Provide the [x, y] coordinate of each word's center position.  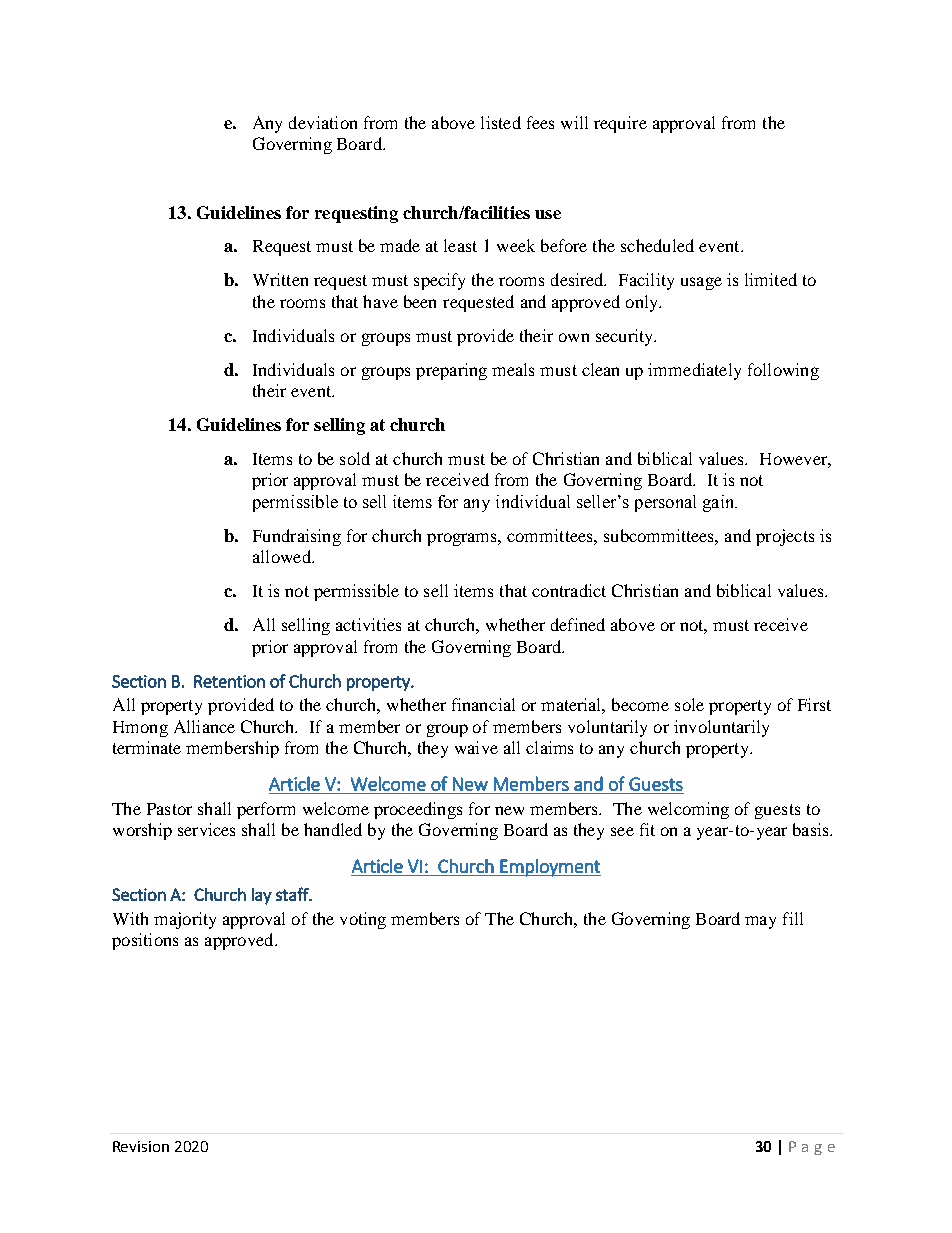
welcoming [688, 810]
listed [501, 122]
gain [720, 503]
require [620, 124]
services [206, 829]
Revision [141, 1146]
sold [355, 458]
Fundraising [297, 537]
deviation [323, 122]
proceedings [418, 810]
